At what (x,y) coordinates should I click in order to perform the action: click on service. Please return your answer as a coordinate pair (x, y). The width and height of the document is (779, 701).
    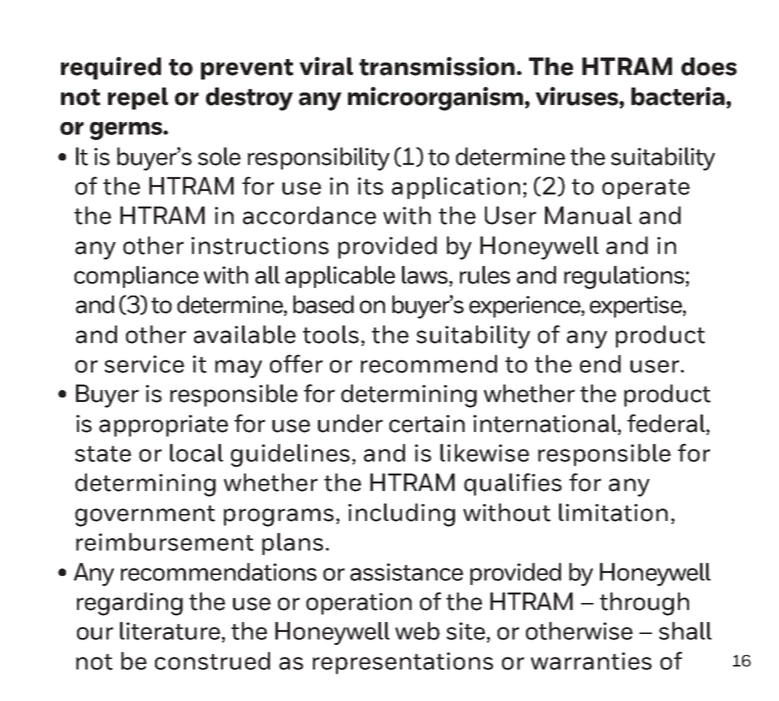
    Looking at the image, I should click on (144, 364).
